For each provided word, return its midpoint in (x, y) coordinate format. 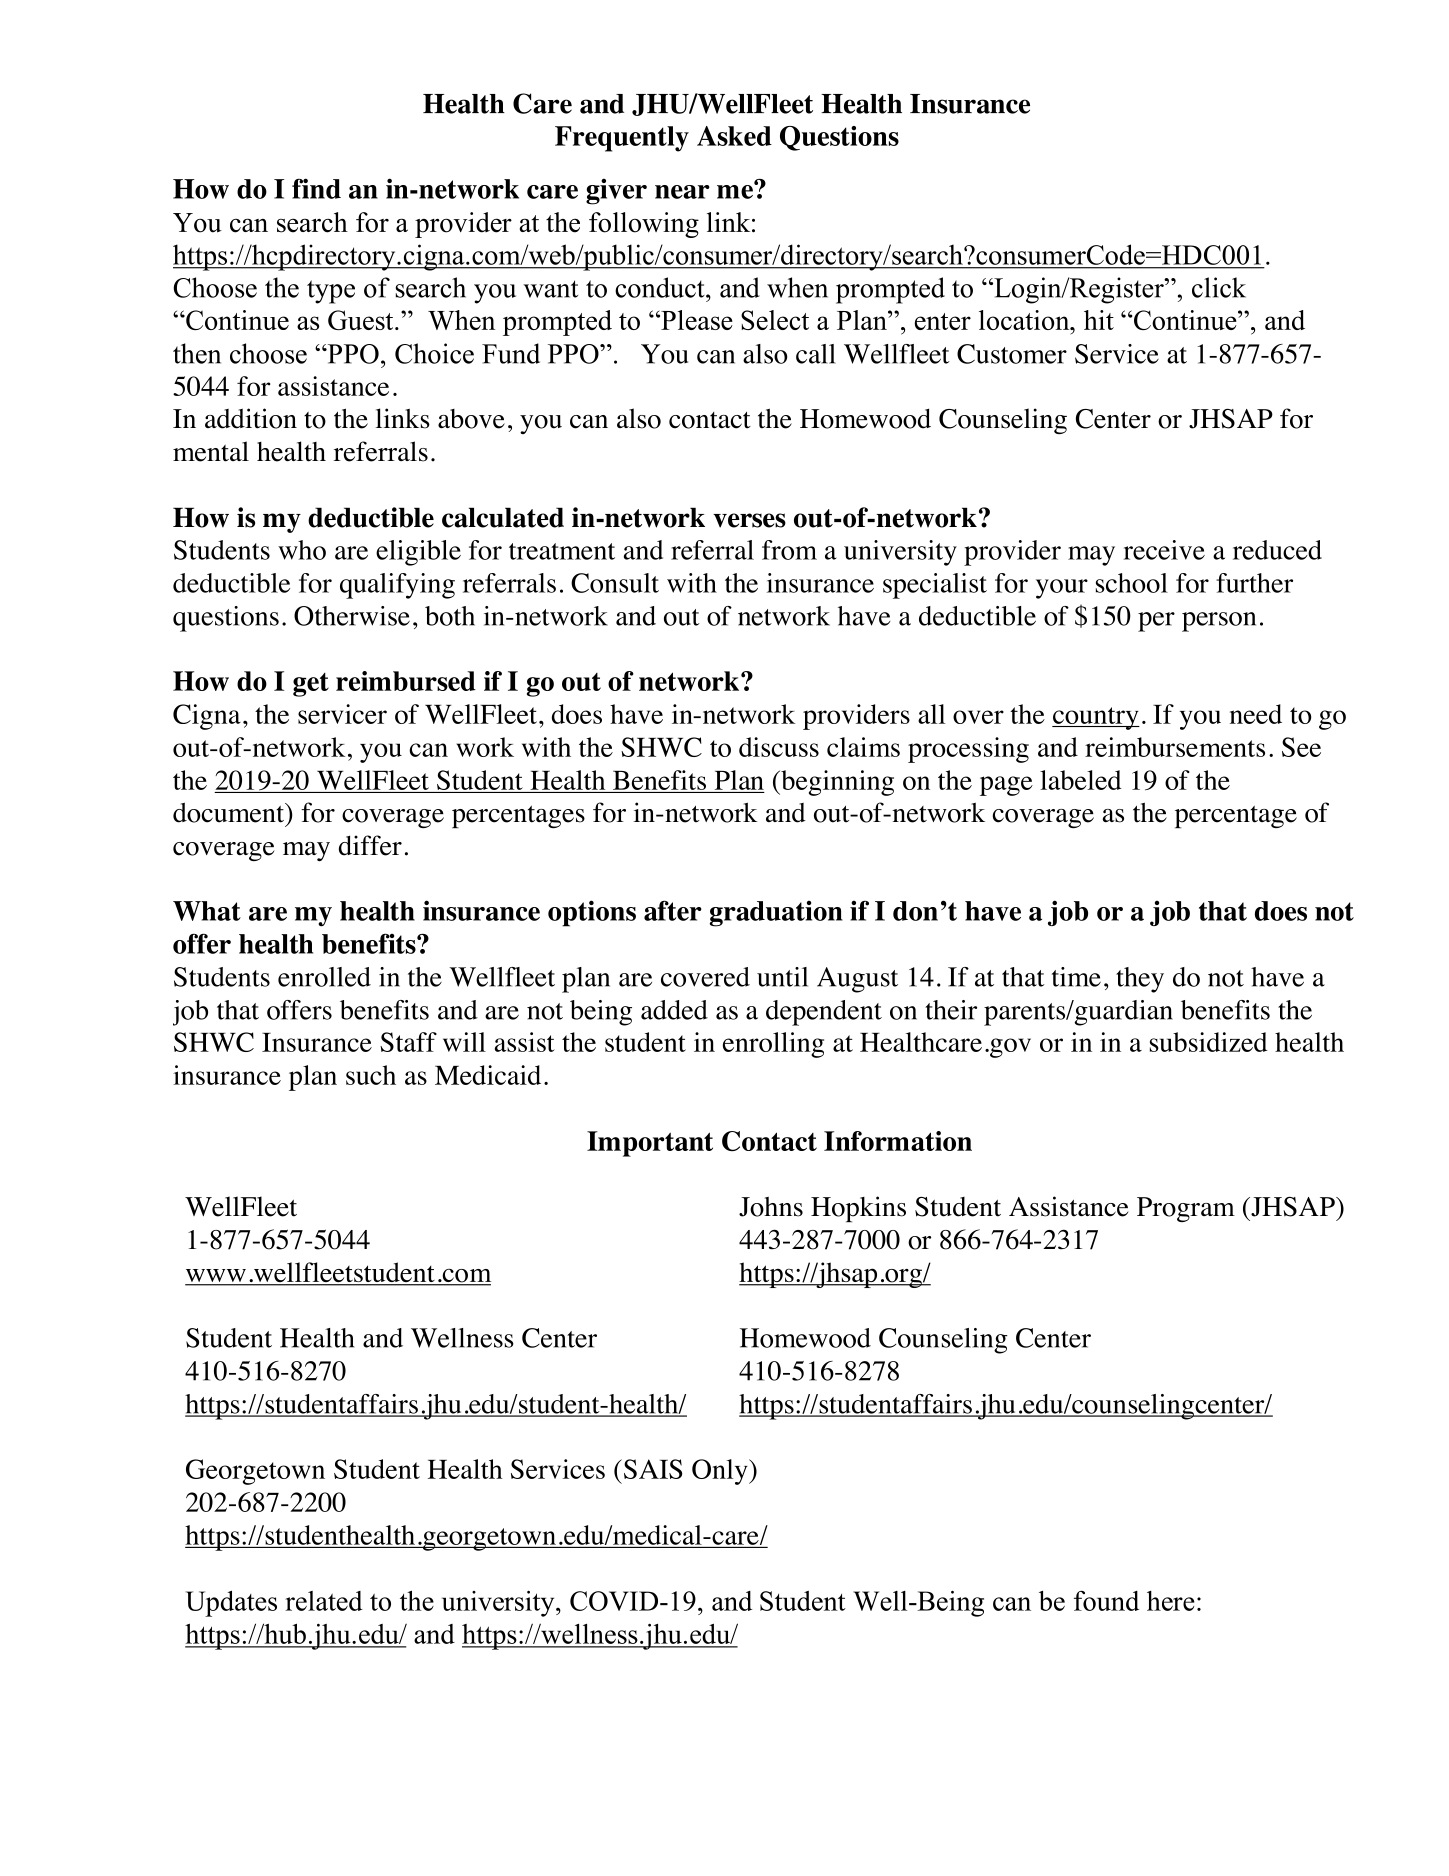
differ (370, 845)
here (1171, 1601)
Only (721, 1472)
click (1219, 287)
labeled (1081, 780)
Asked (734, 136)
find (316, 188)
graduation (776, 914)
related (324, 1601)
